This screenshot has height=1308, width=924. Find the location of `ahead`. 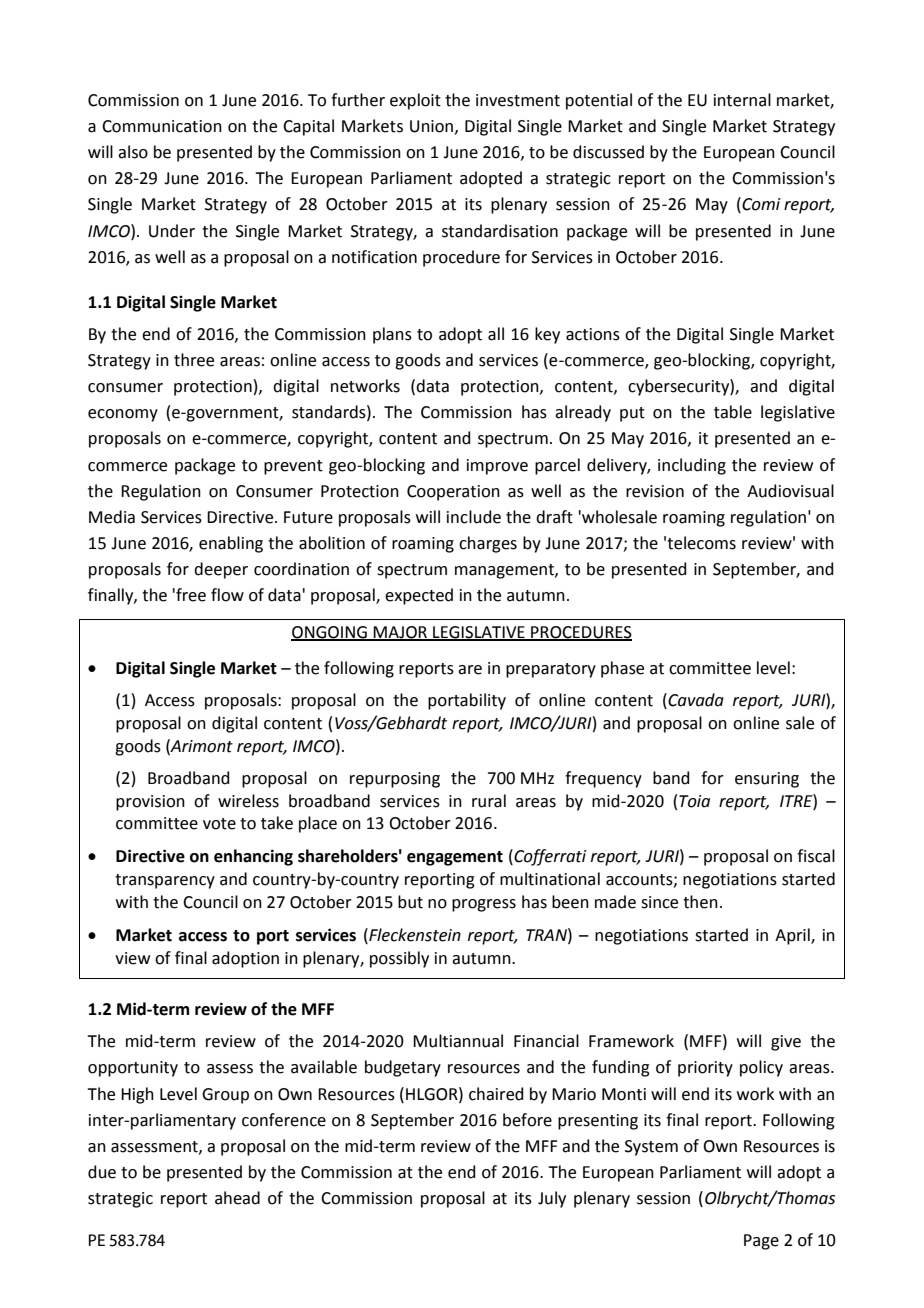

ahead is located at coordinates (237, 1198).
